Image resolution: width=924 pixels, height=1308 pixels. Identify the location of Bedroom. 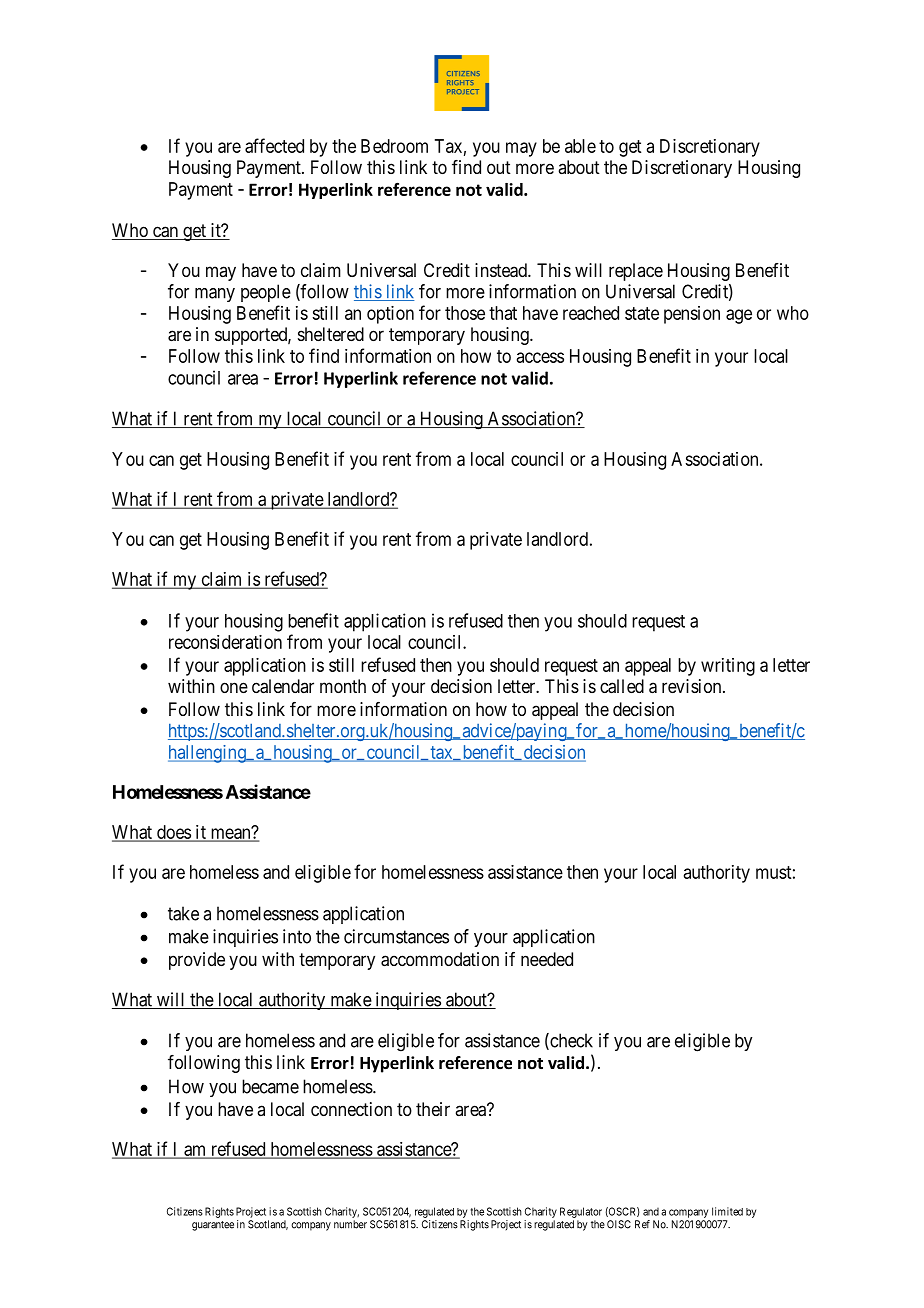
(394, 146).
